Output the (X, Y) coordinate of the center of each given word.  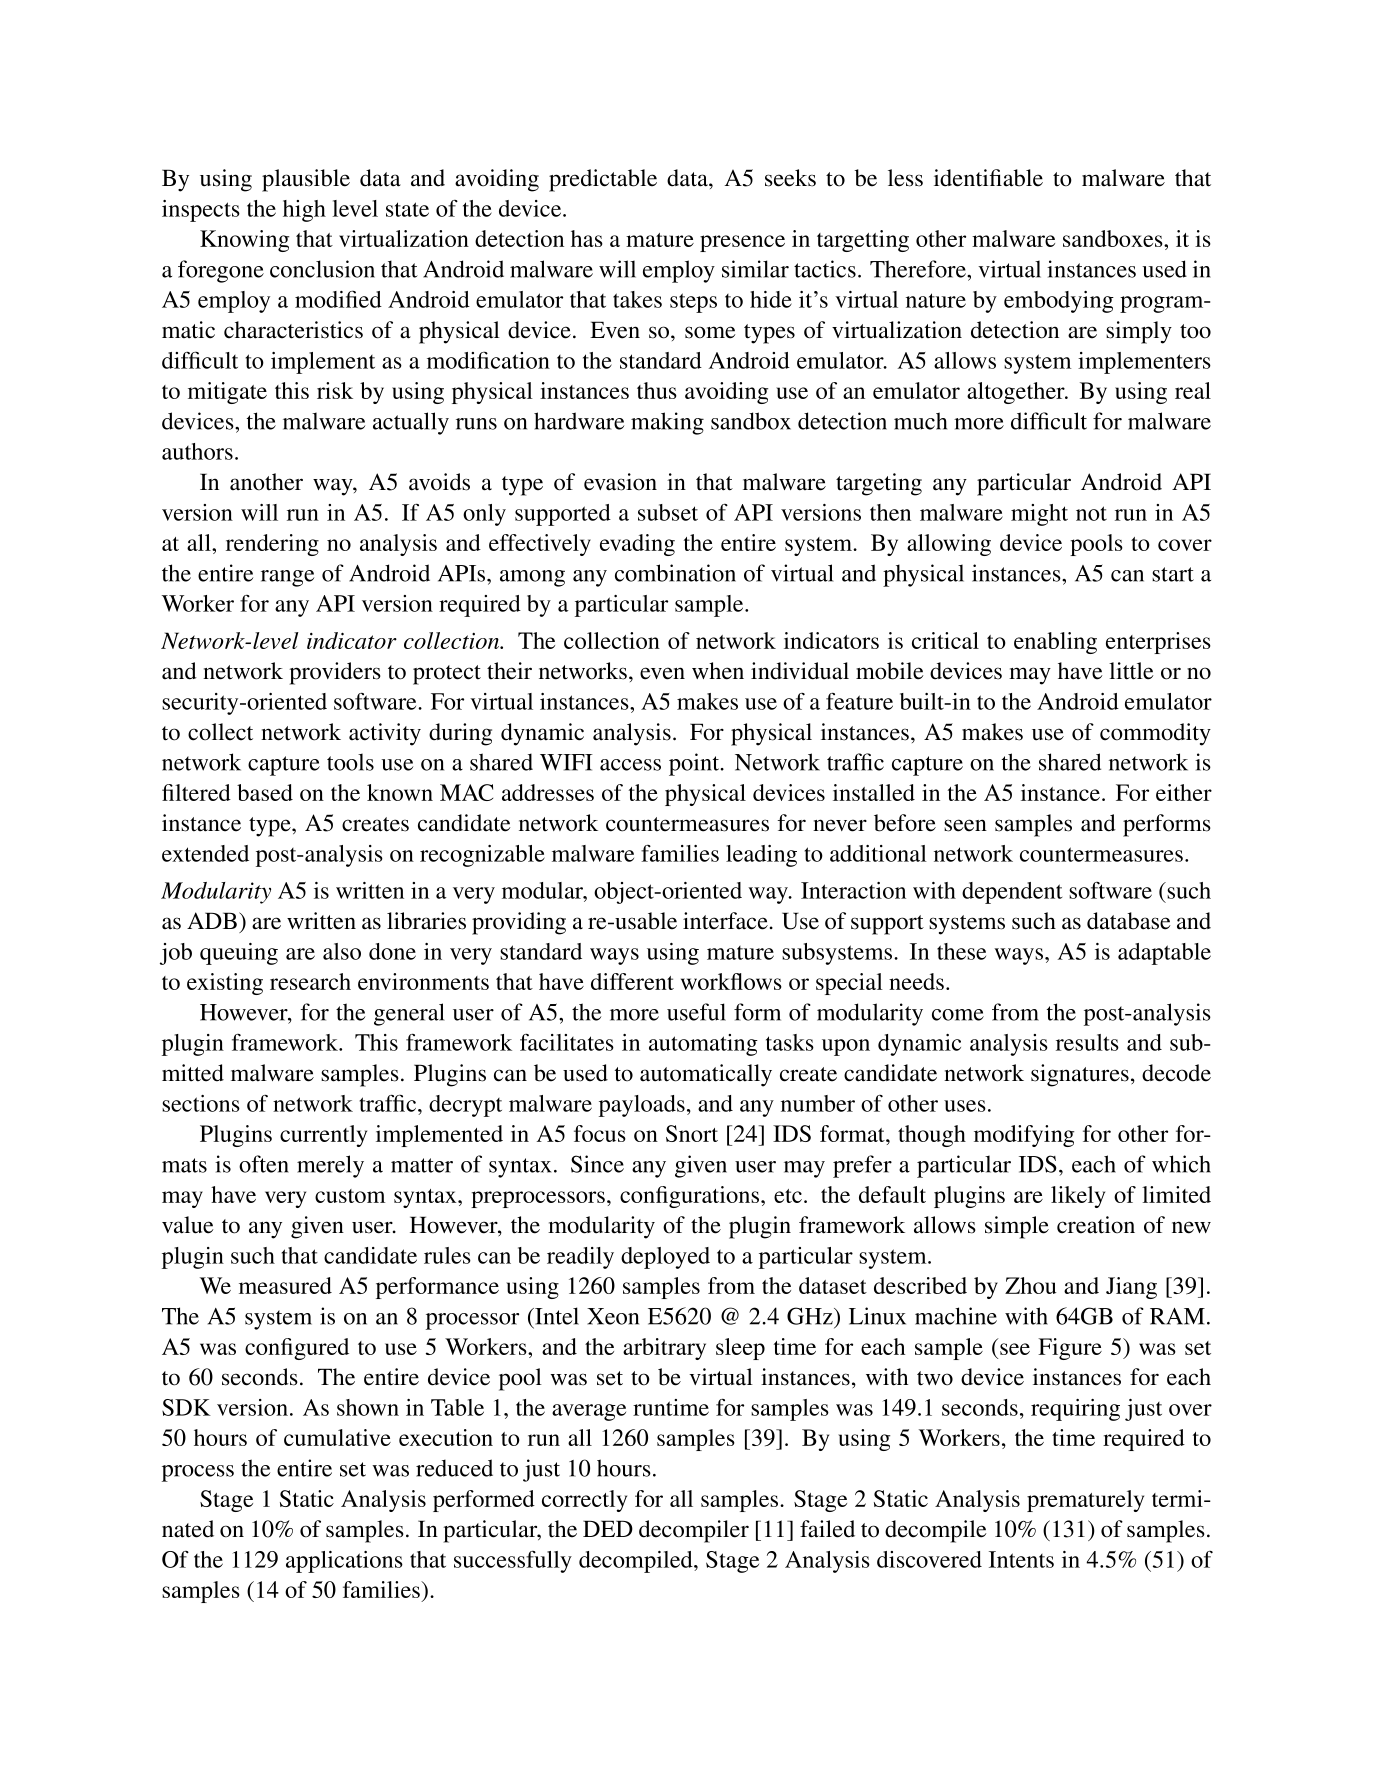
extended (205, 853)
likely (1078, 1197)
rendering (272, 545)
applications (344, 1562)
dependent (1012, 893)
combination (675, 573)
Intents (1021, 1559)
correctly (584, 1501)
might (1039, 515)
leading (761, 856)
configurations (691, 1197)
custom (350, 1196)
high (304, 211)
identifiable (988, 178)
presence (742, 243)
